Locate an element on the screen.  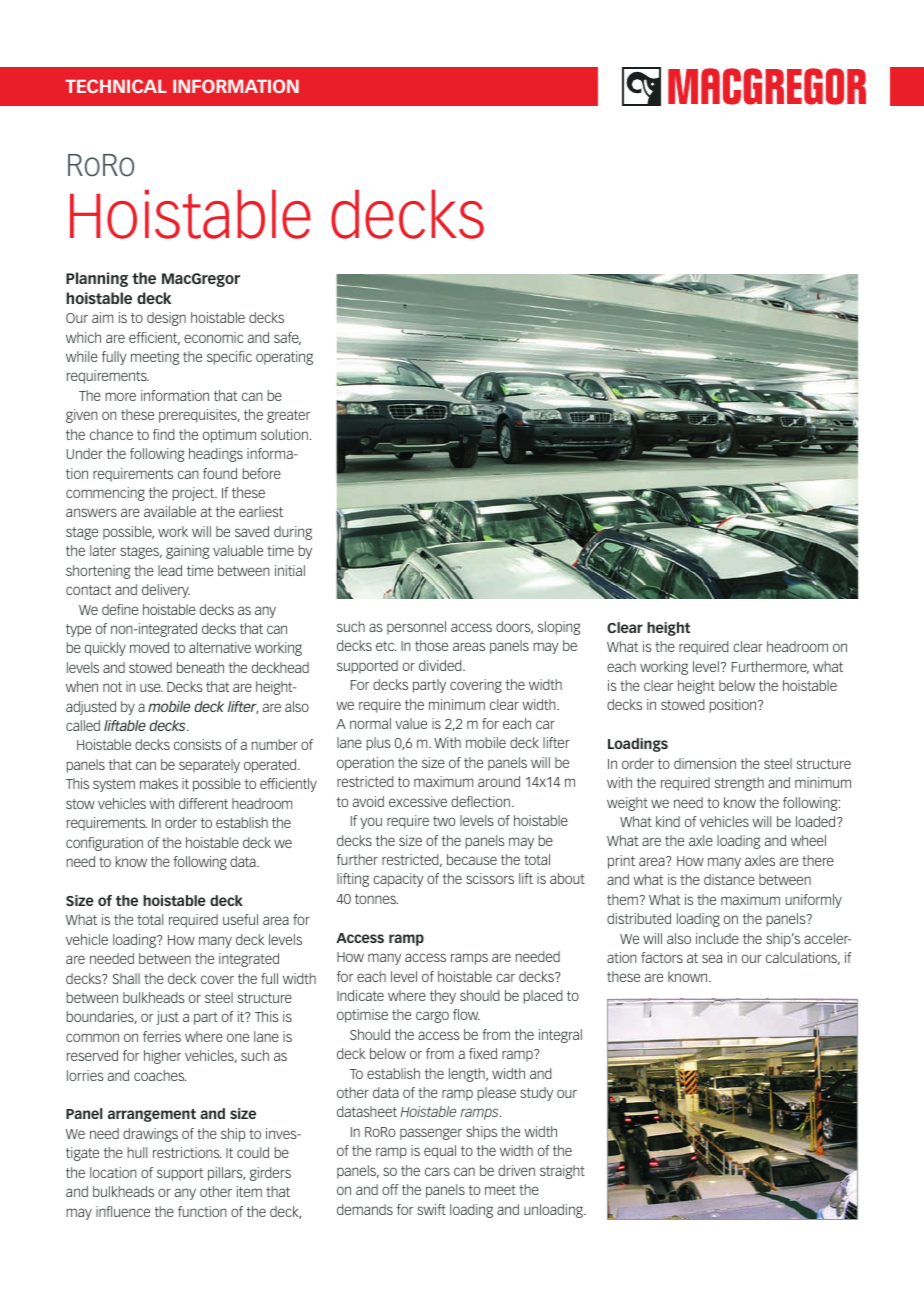
hull is located at coordinates (137, 1152).
